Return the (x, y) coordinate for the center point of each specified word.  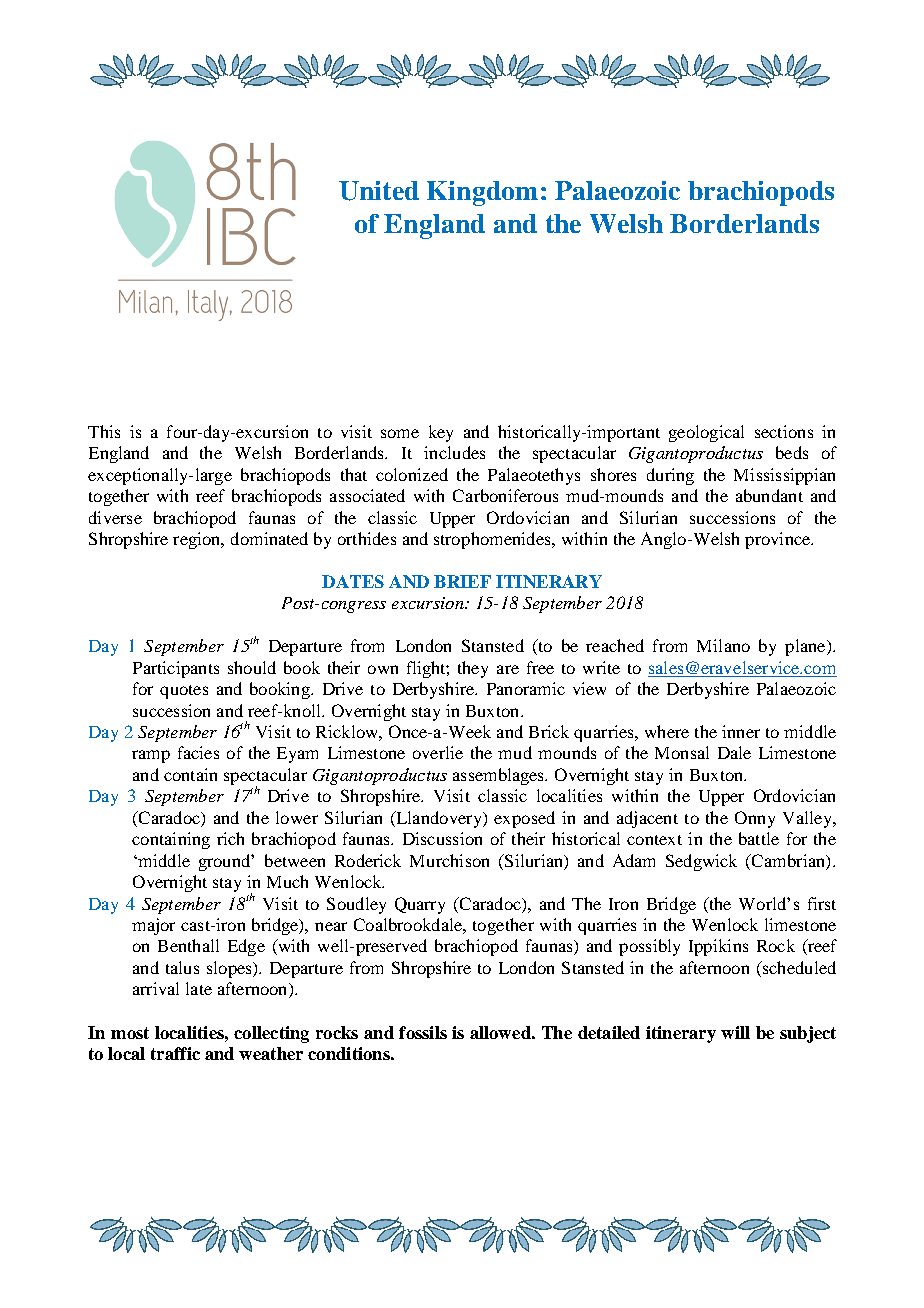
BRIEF (462, 581)
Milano (723, 645)
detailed (609, 1032)
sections (784, 431)
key (441, 433)
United (379, 191)
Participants (176, 669)
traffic (175, 1053)
